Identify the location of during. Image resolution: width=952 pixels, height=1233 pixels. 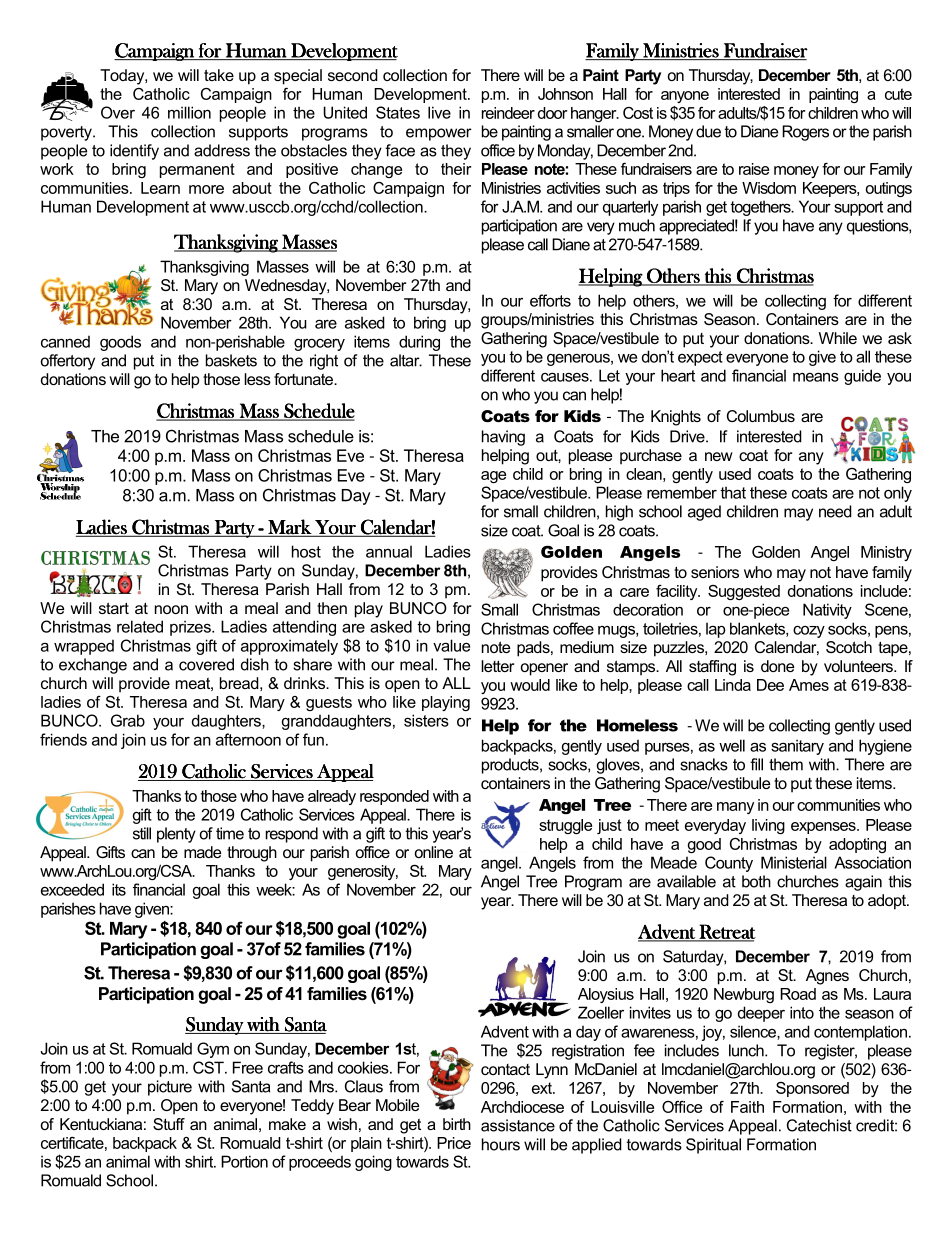
(419, 343).
